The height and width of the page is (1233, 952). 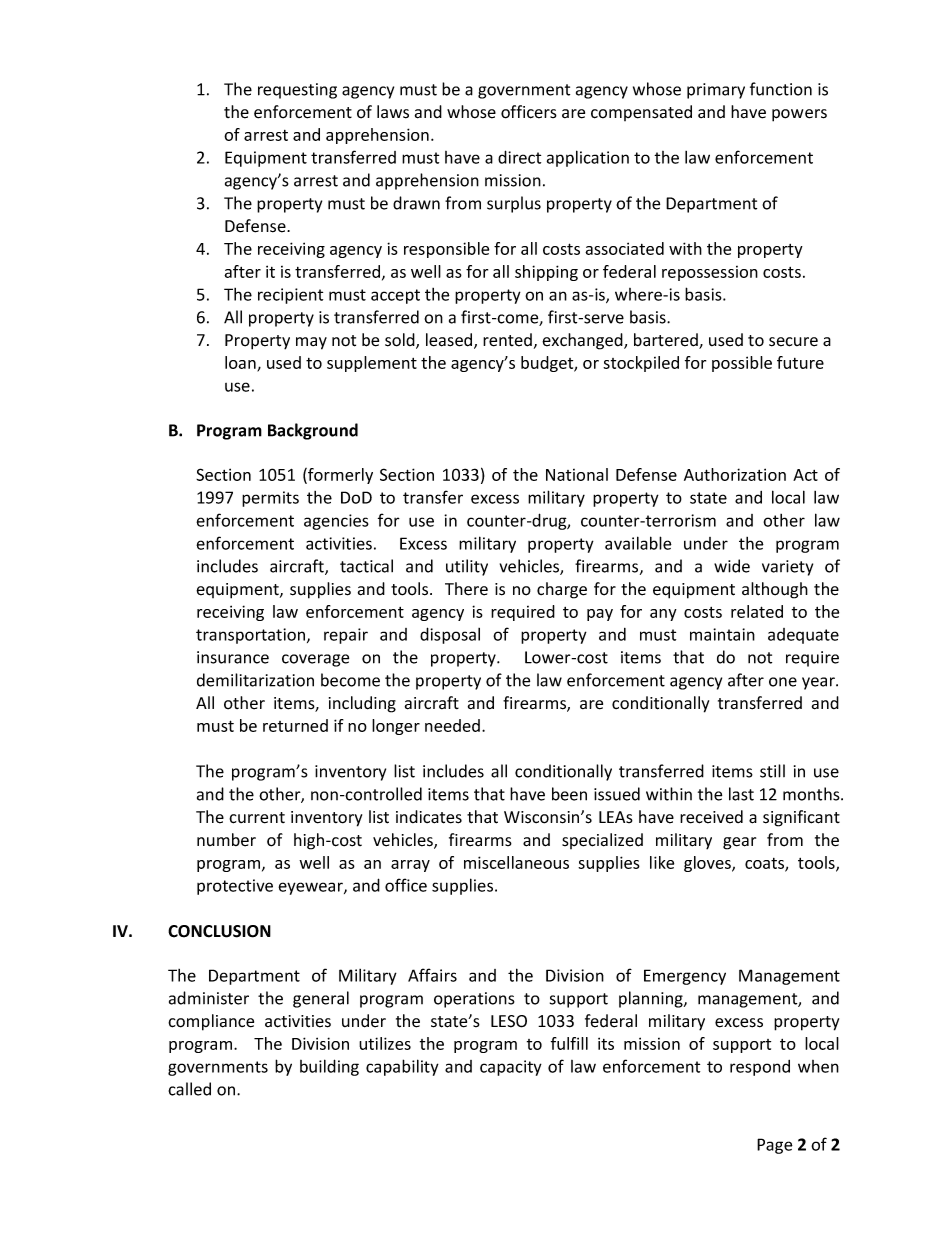 I want to click on possible, so click(x=742, y=364).
